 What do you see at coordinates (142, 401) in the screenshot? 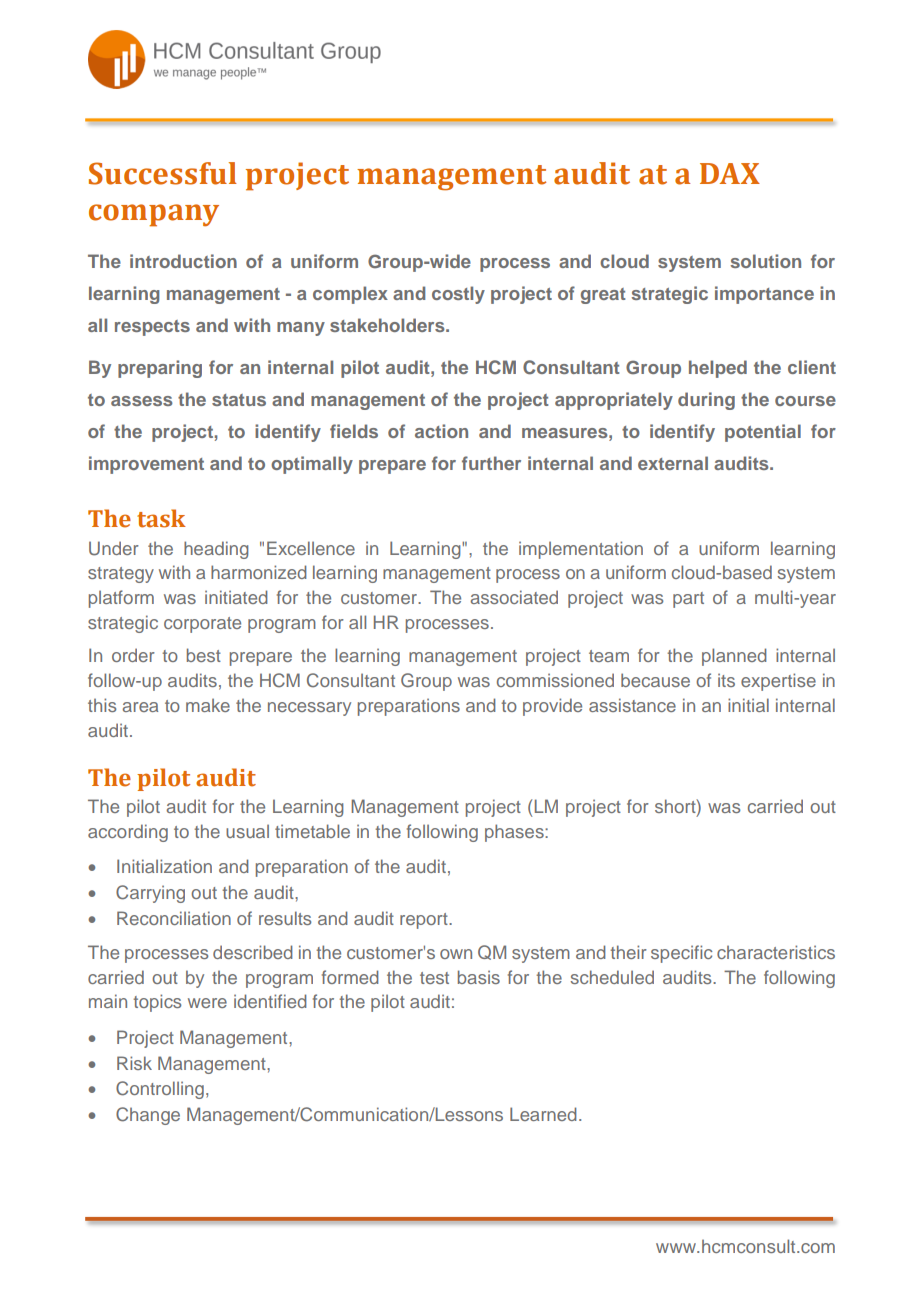
I see `assess` at bounding box center [142, 401].
